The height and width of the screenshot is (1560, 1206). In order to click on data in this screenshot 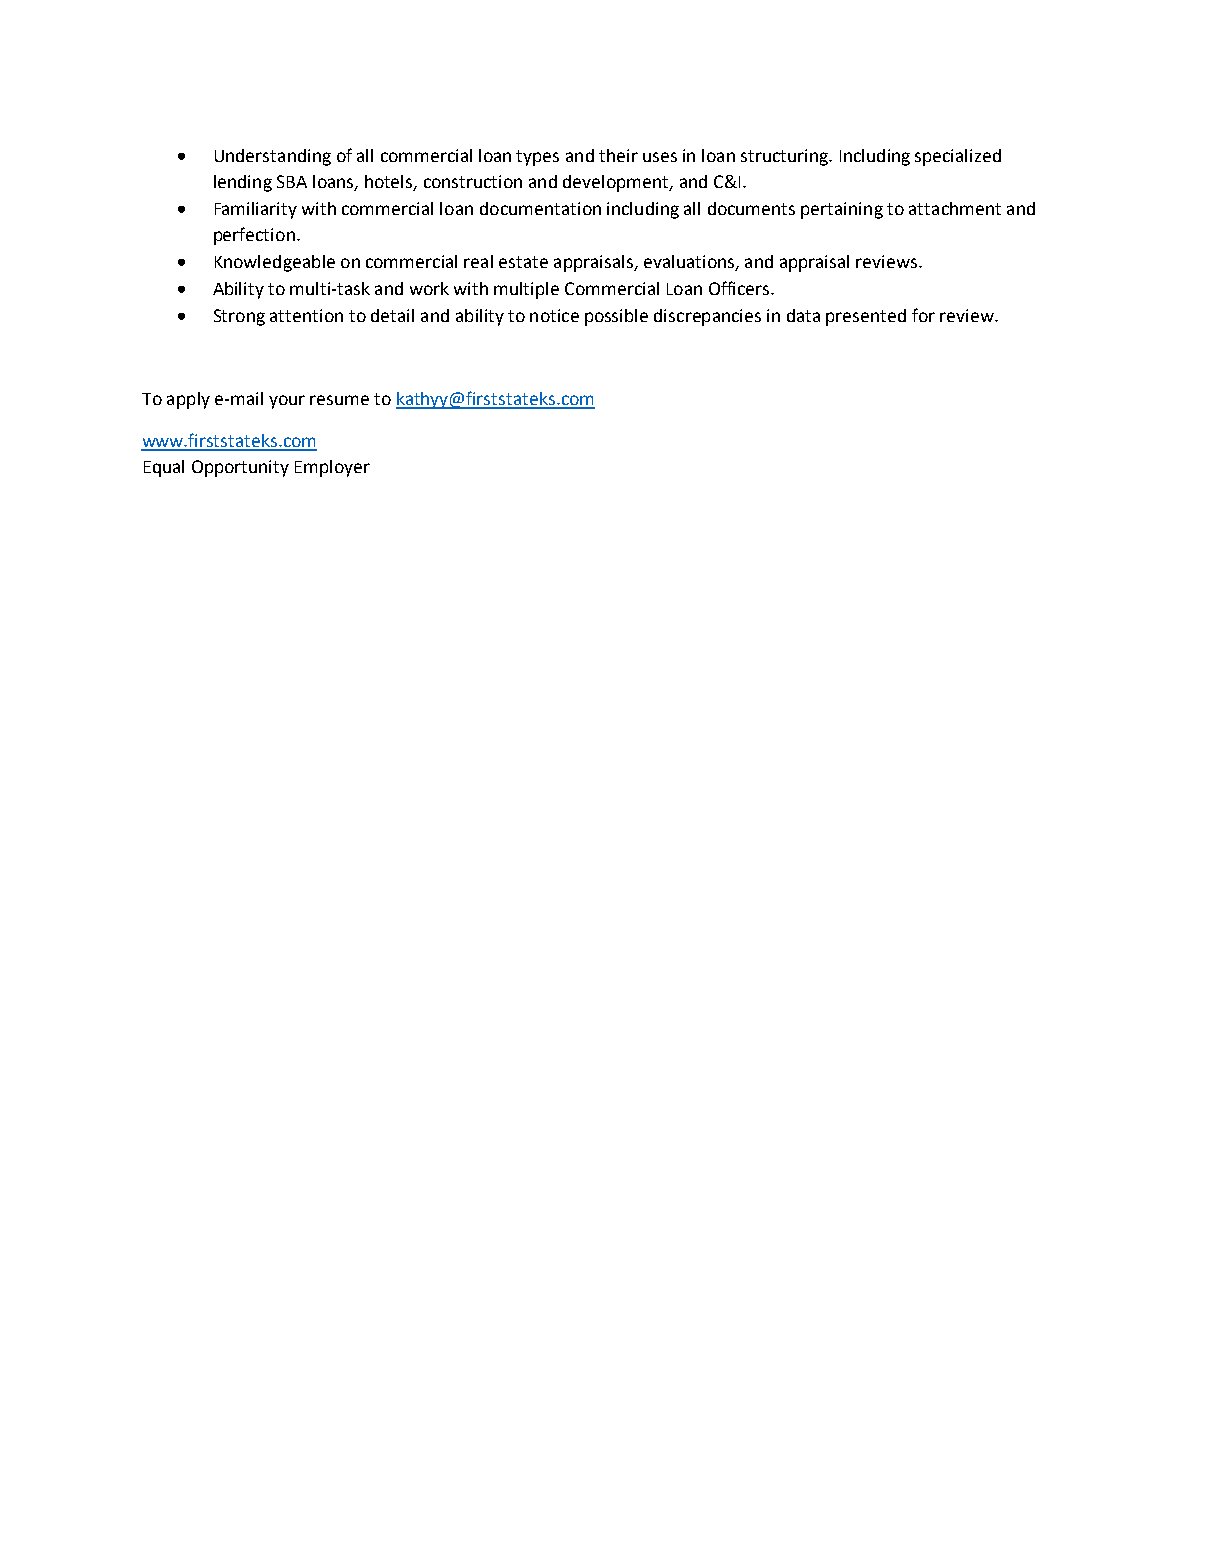, I will do `click(803, 315)`.
